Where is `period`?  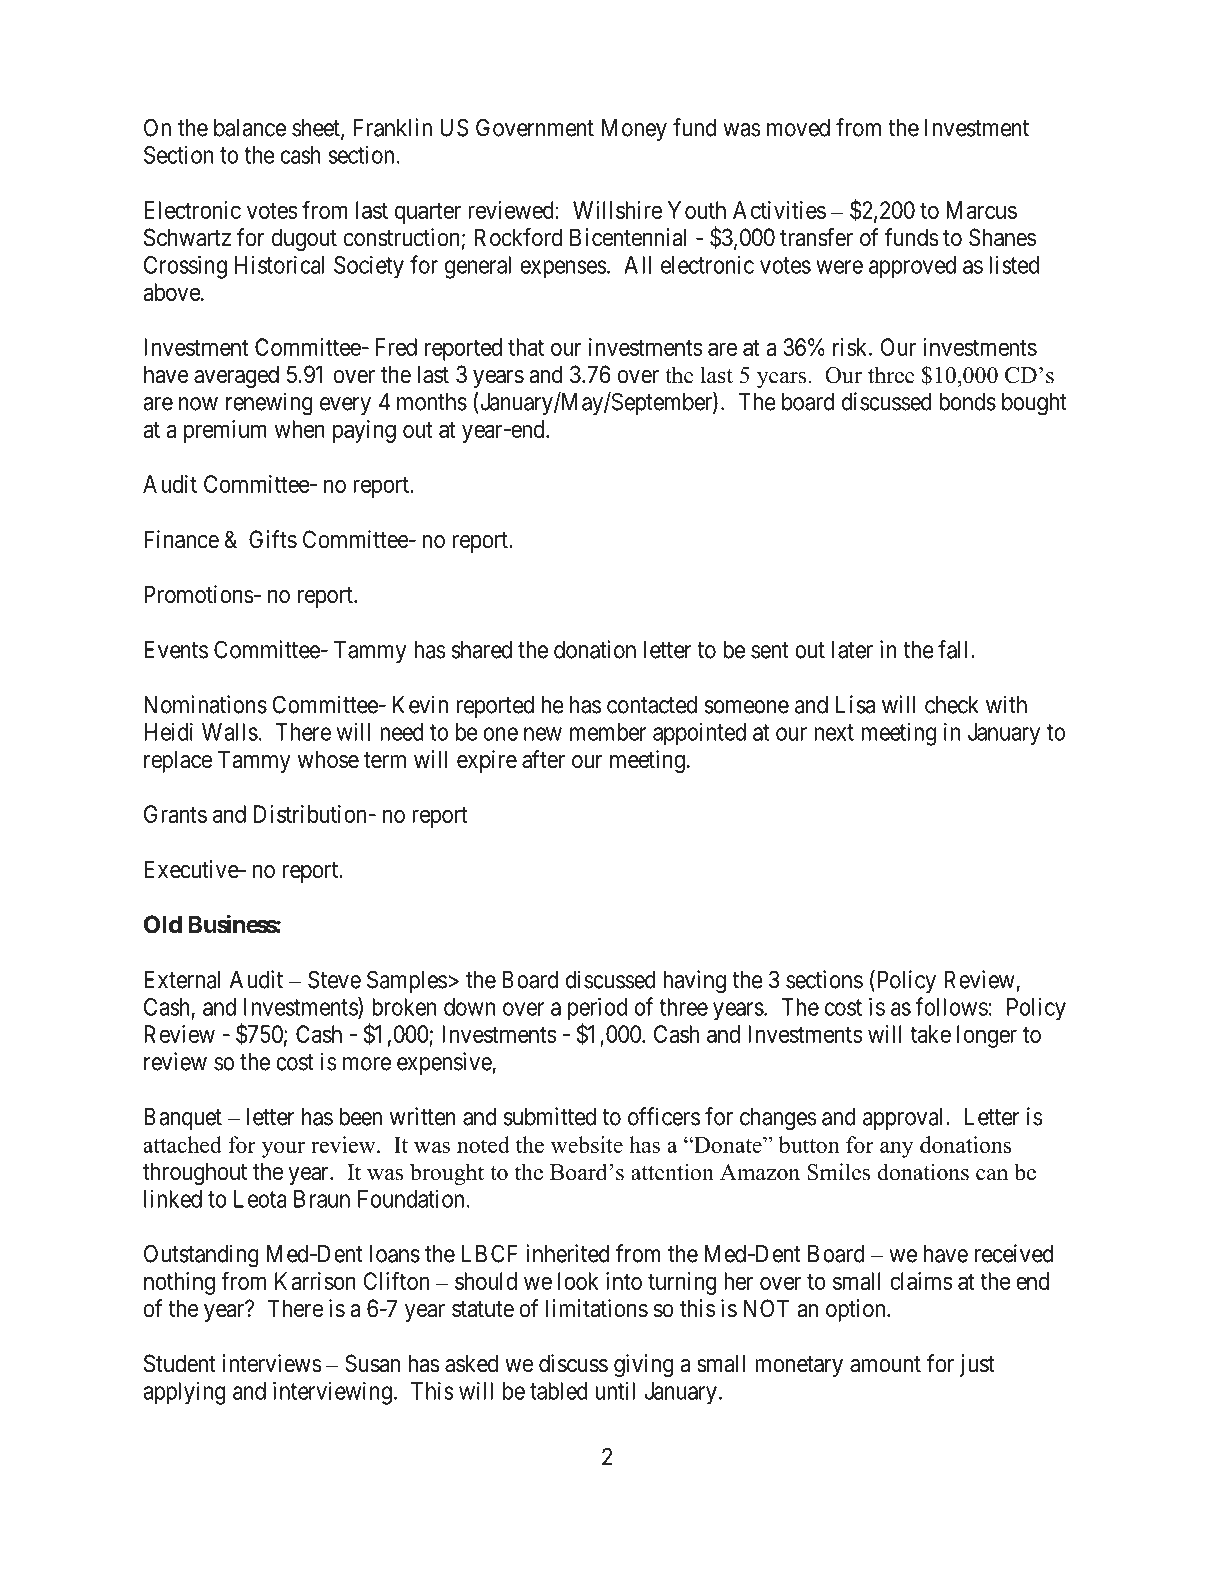 period is located at coordinates (597, 1009).
